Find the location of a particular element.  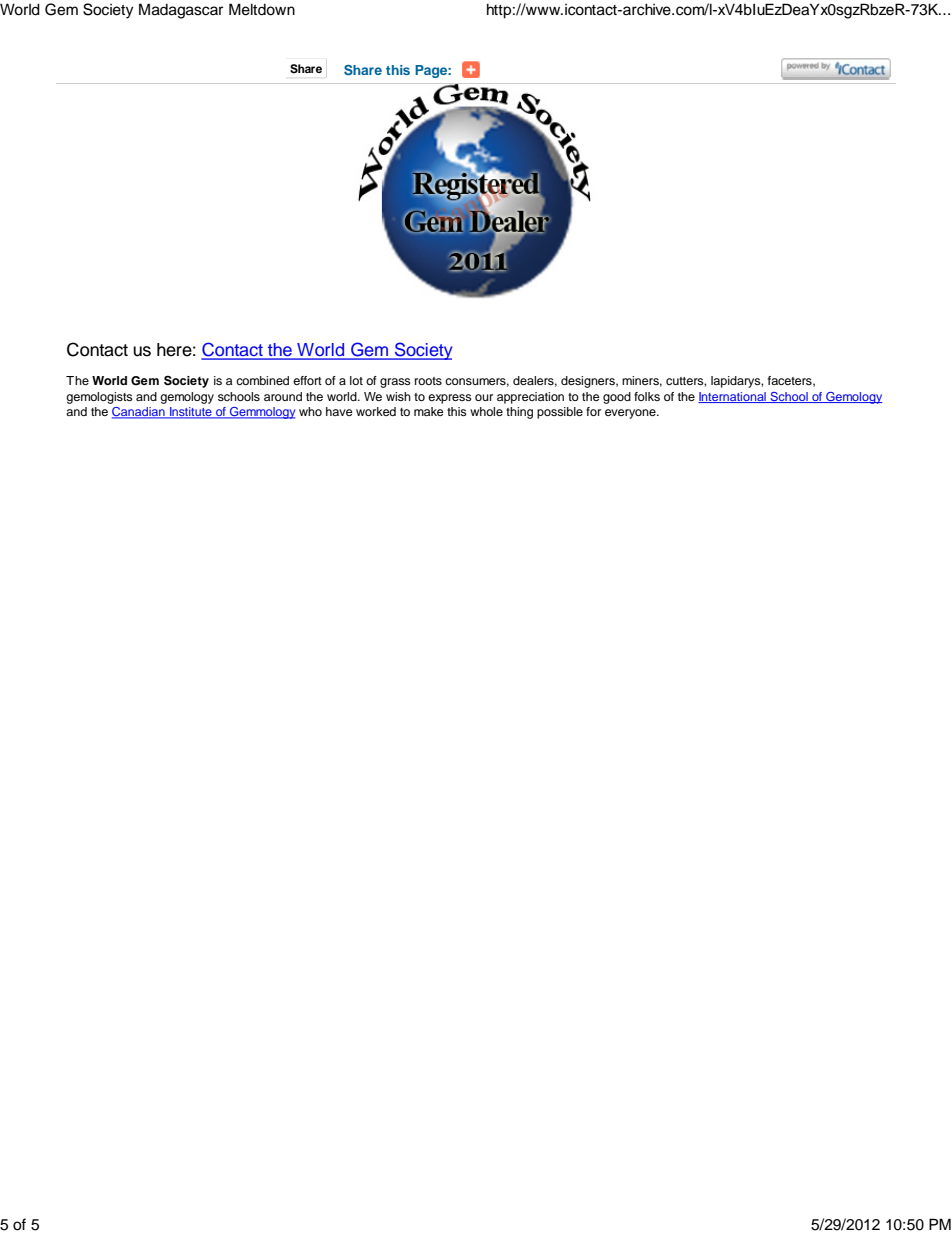

around is located at coordinates (283, 396).
